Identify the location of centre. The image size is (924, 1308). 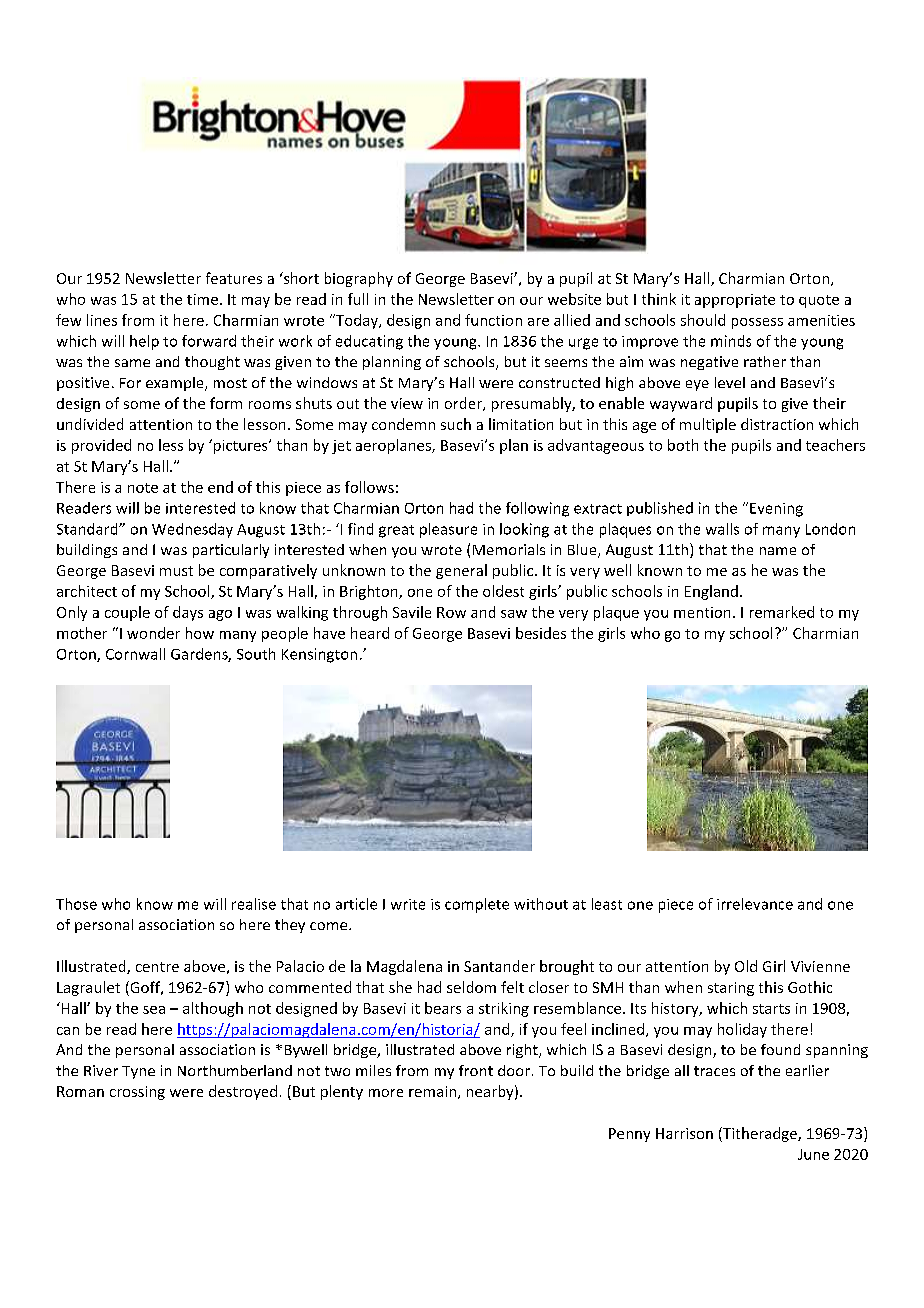
(157, 967).
